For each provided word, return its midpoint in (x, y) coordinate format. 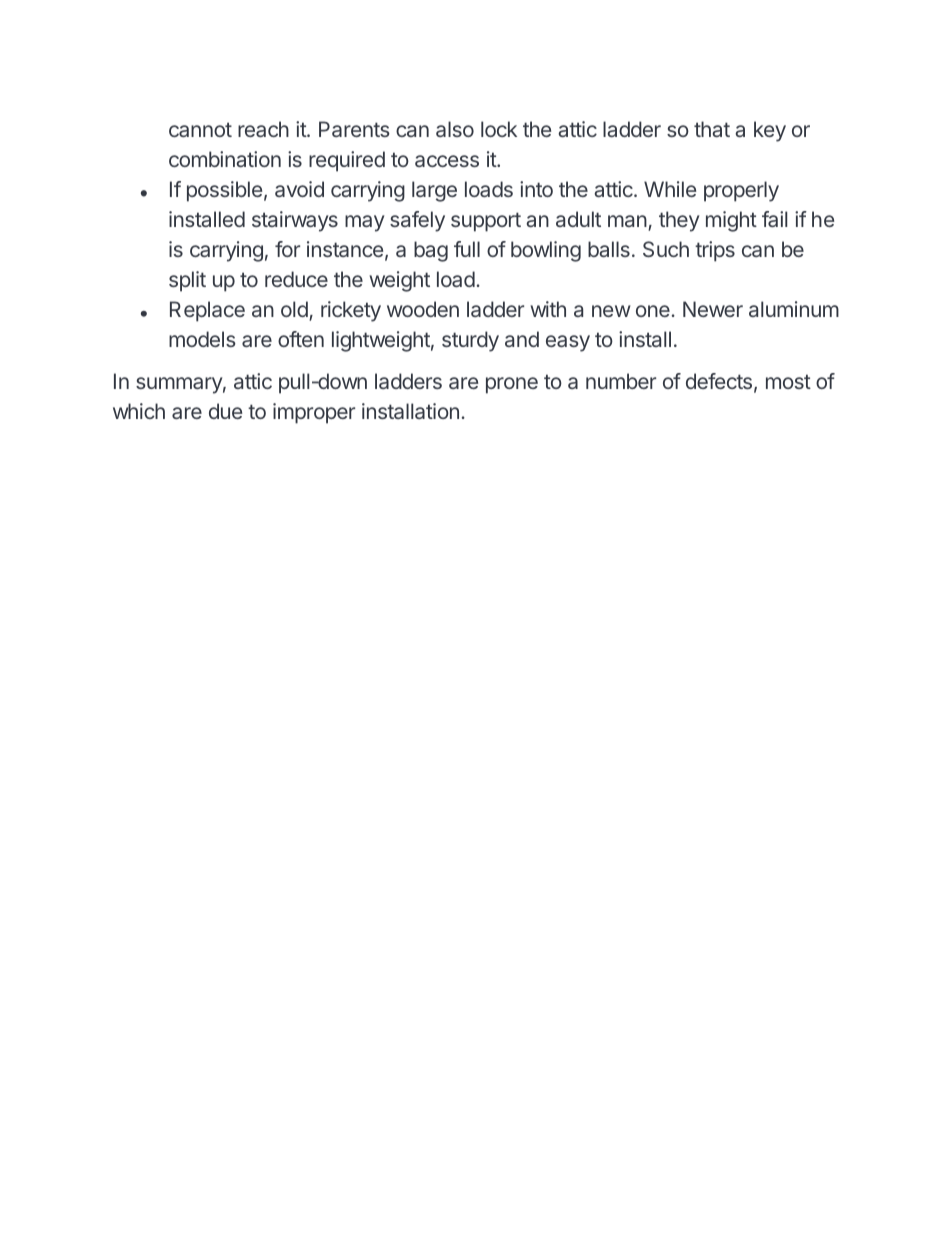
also (455, 129)
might (731, 221)
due (225, 411)
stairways (295, 221)
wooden (423, 309)
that (712, 129)
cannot (200, 129)
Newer (713, 309)
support (486, 222)
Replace (207, 311)
